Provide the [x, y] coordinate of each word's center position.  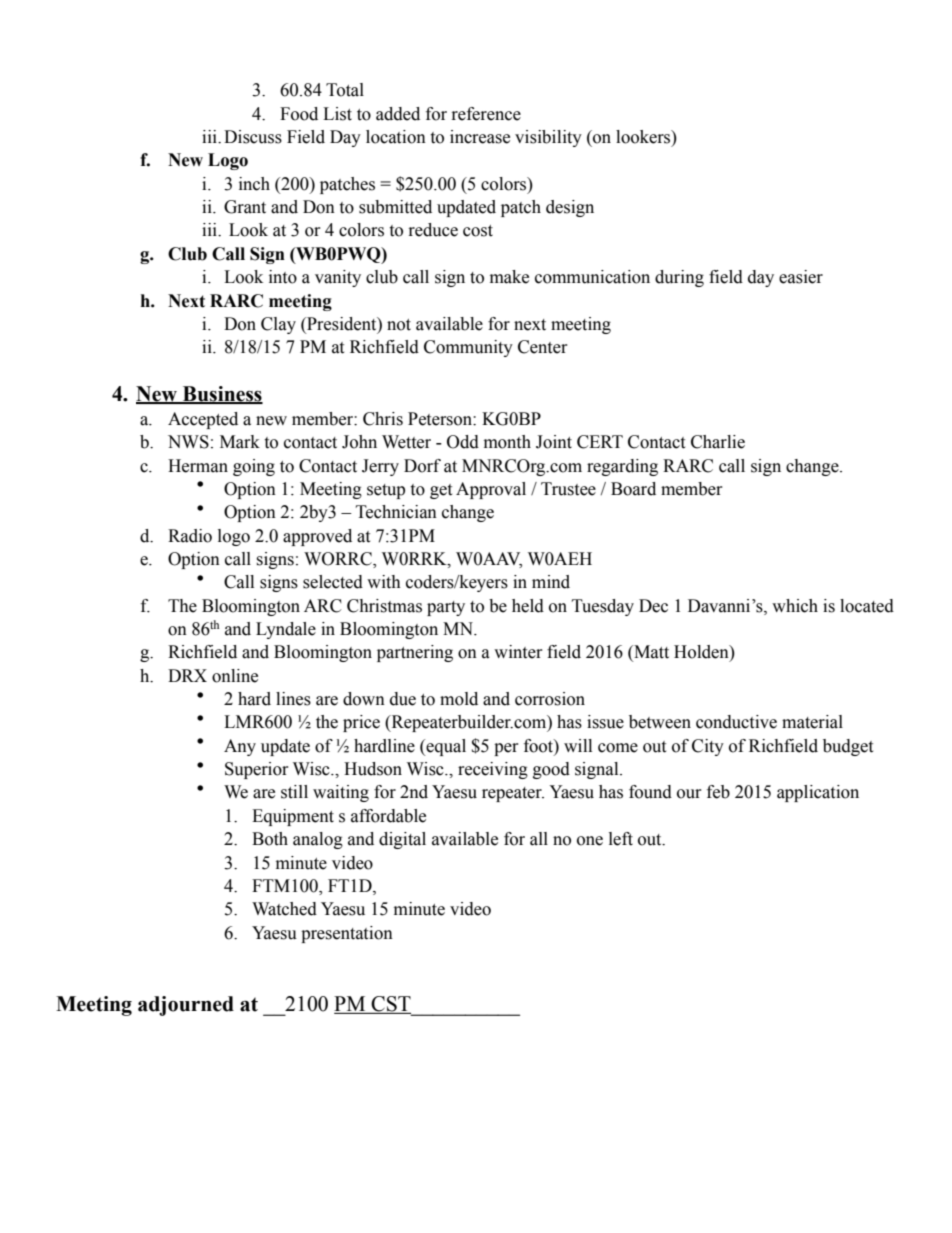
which [795, 606]
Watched [284, 909]
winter [518, 652]
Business [222, 394]
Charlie [718, 442]
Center [543, 347]
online [235, 676]
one [590, 841]
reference [486, 114]
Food [299, 114]
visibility [548, 138]
